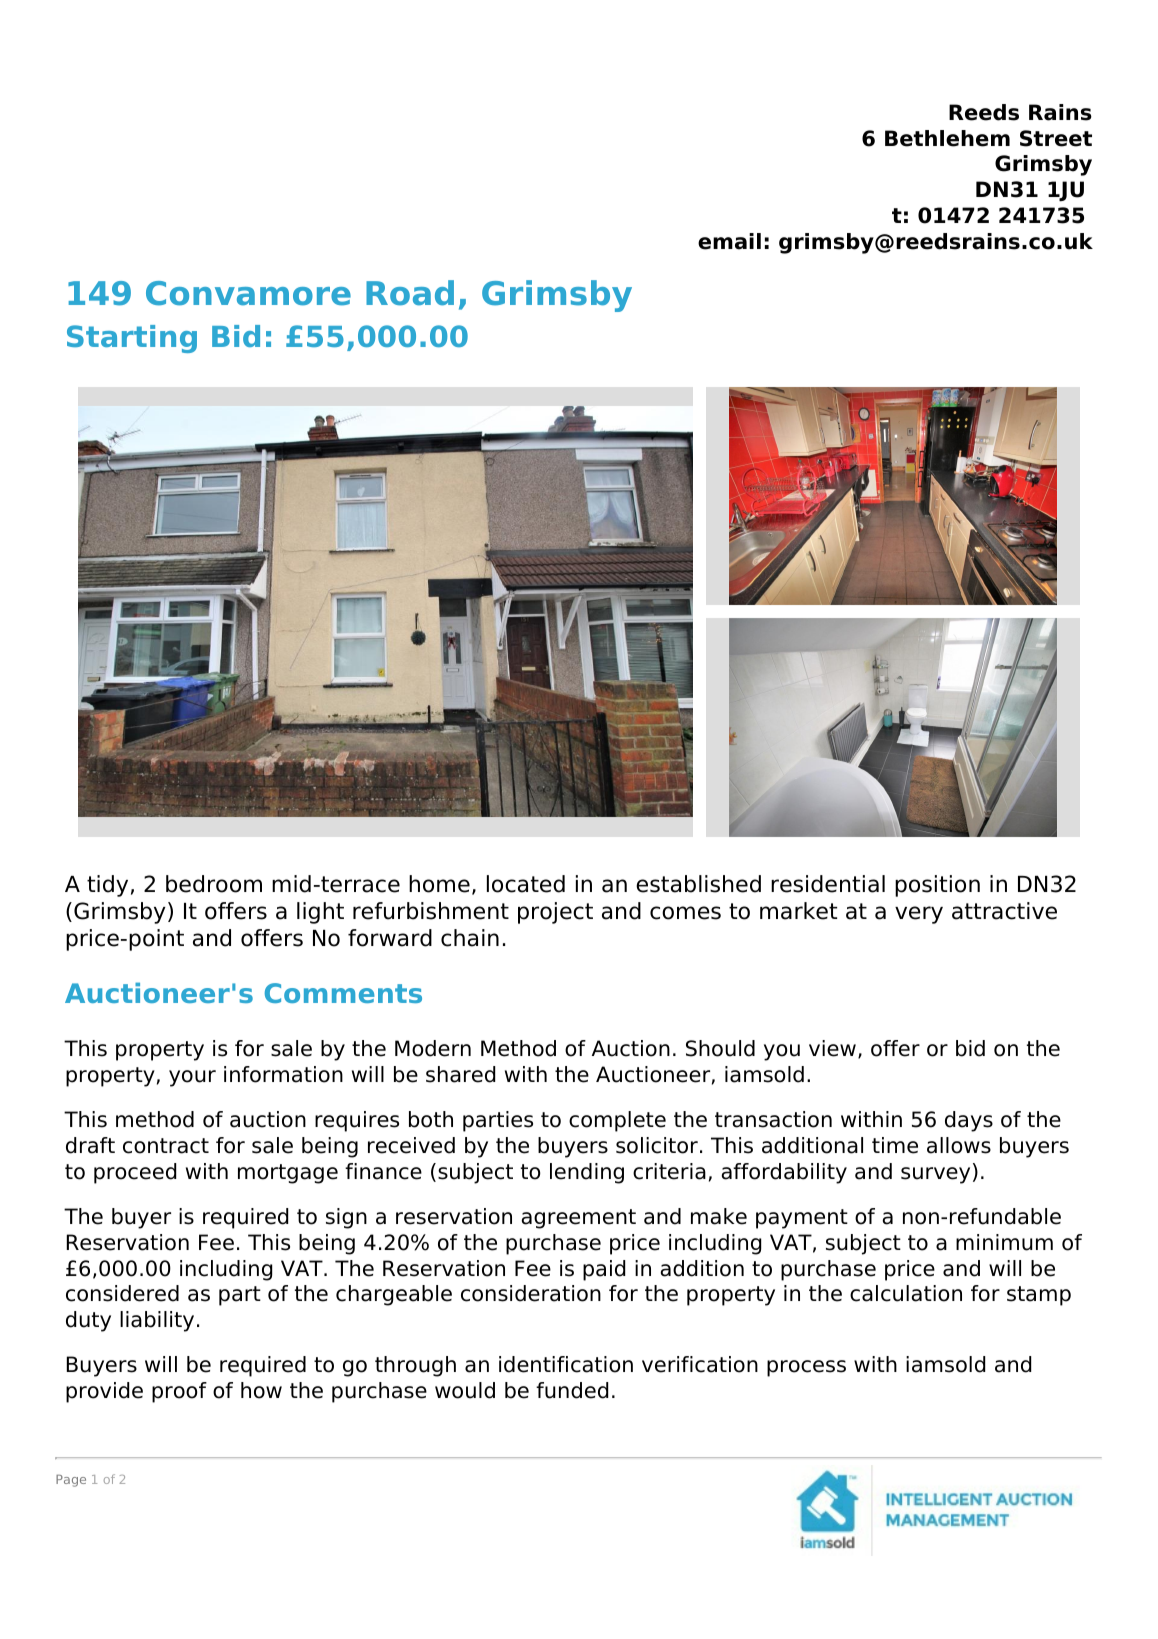 This image has height=1639, width=1158. Describe the element at coordinates (555, 913) in the image. I see `project` at that location.
